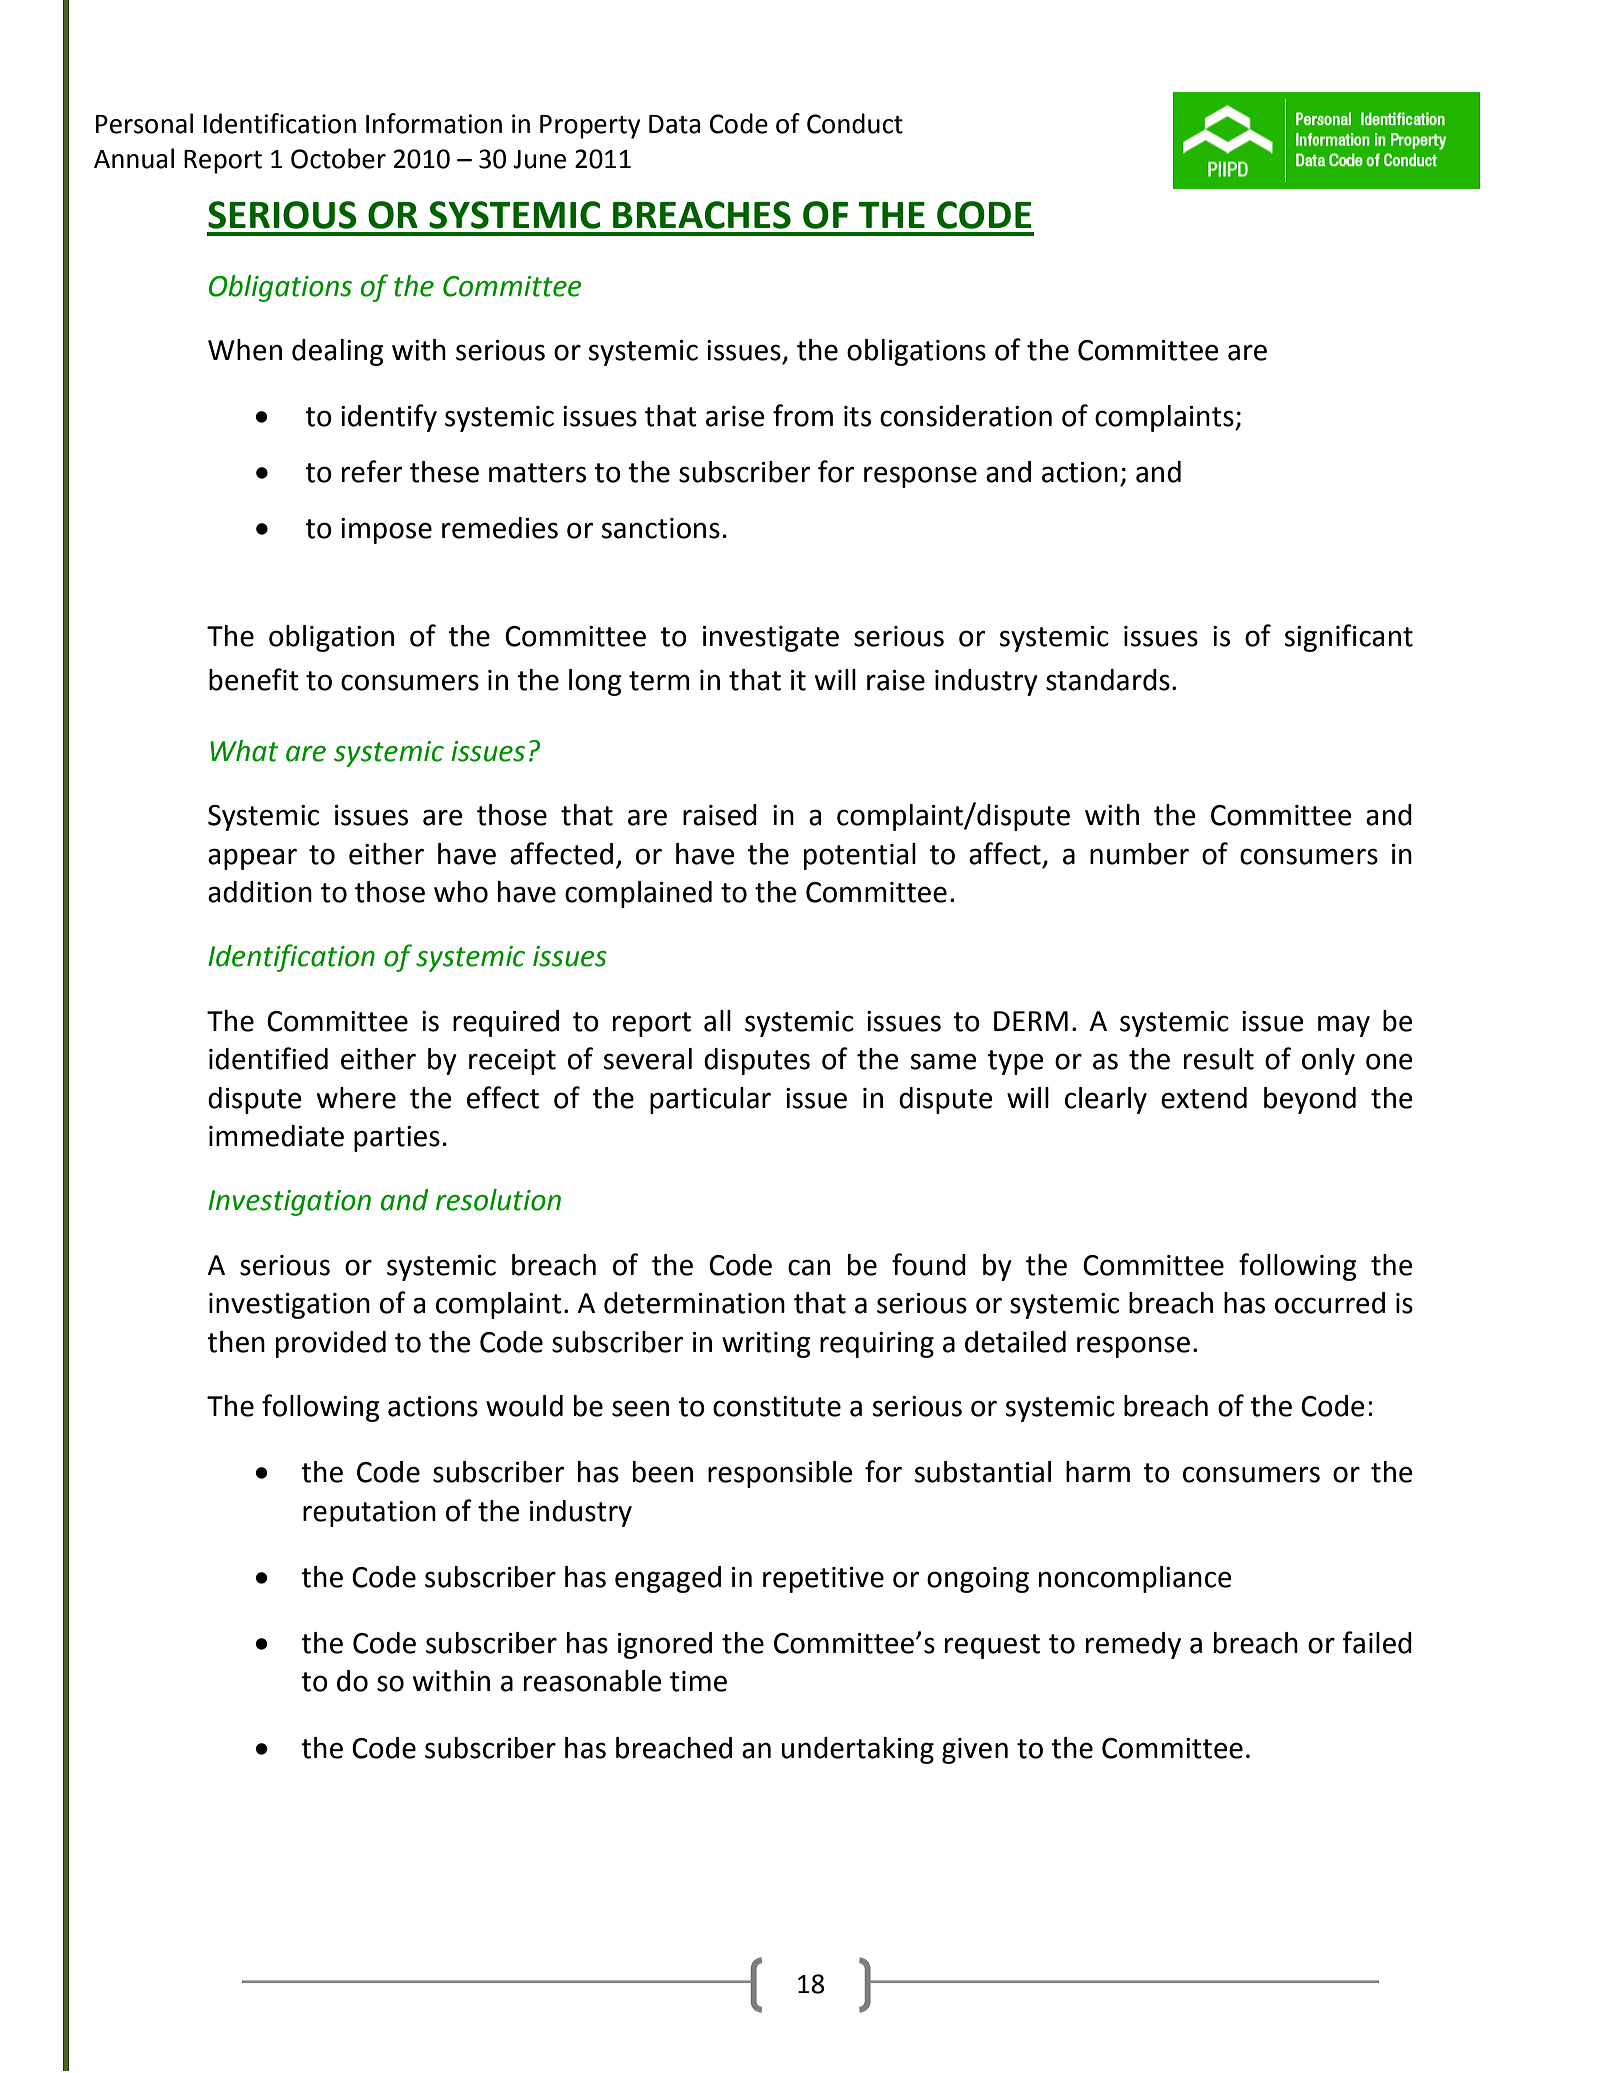  What do you see at coordinates (276, 1136) in the page?
I see `immediate` at bounding box center [276, 1136].
